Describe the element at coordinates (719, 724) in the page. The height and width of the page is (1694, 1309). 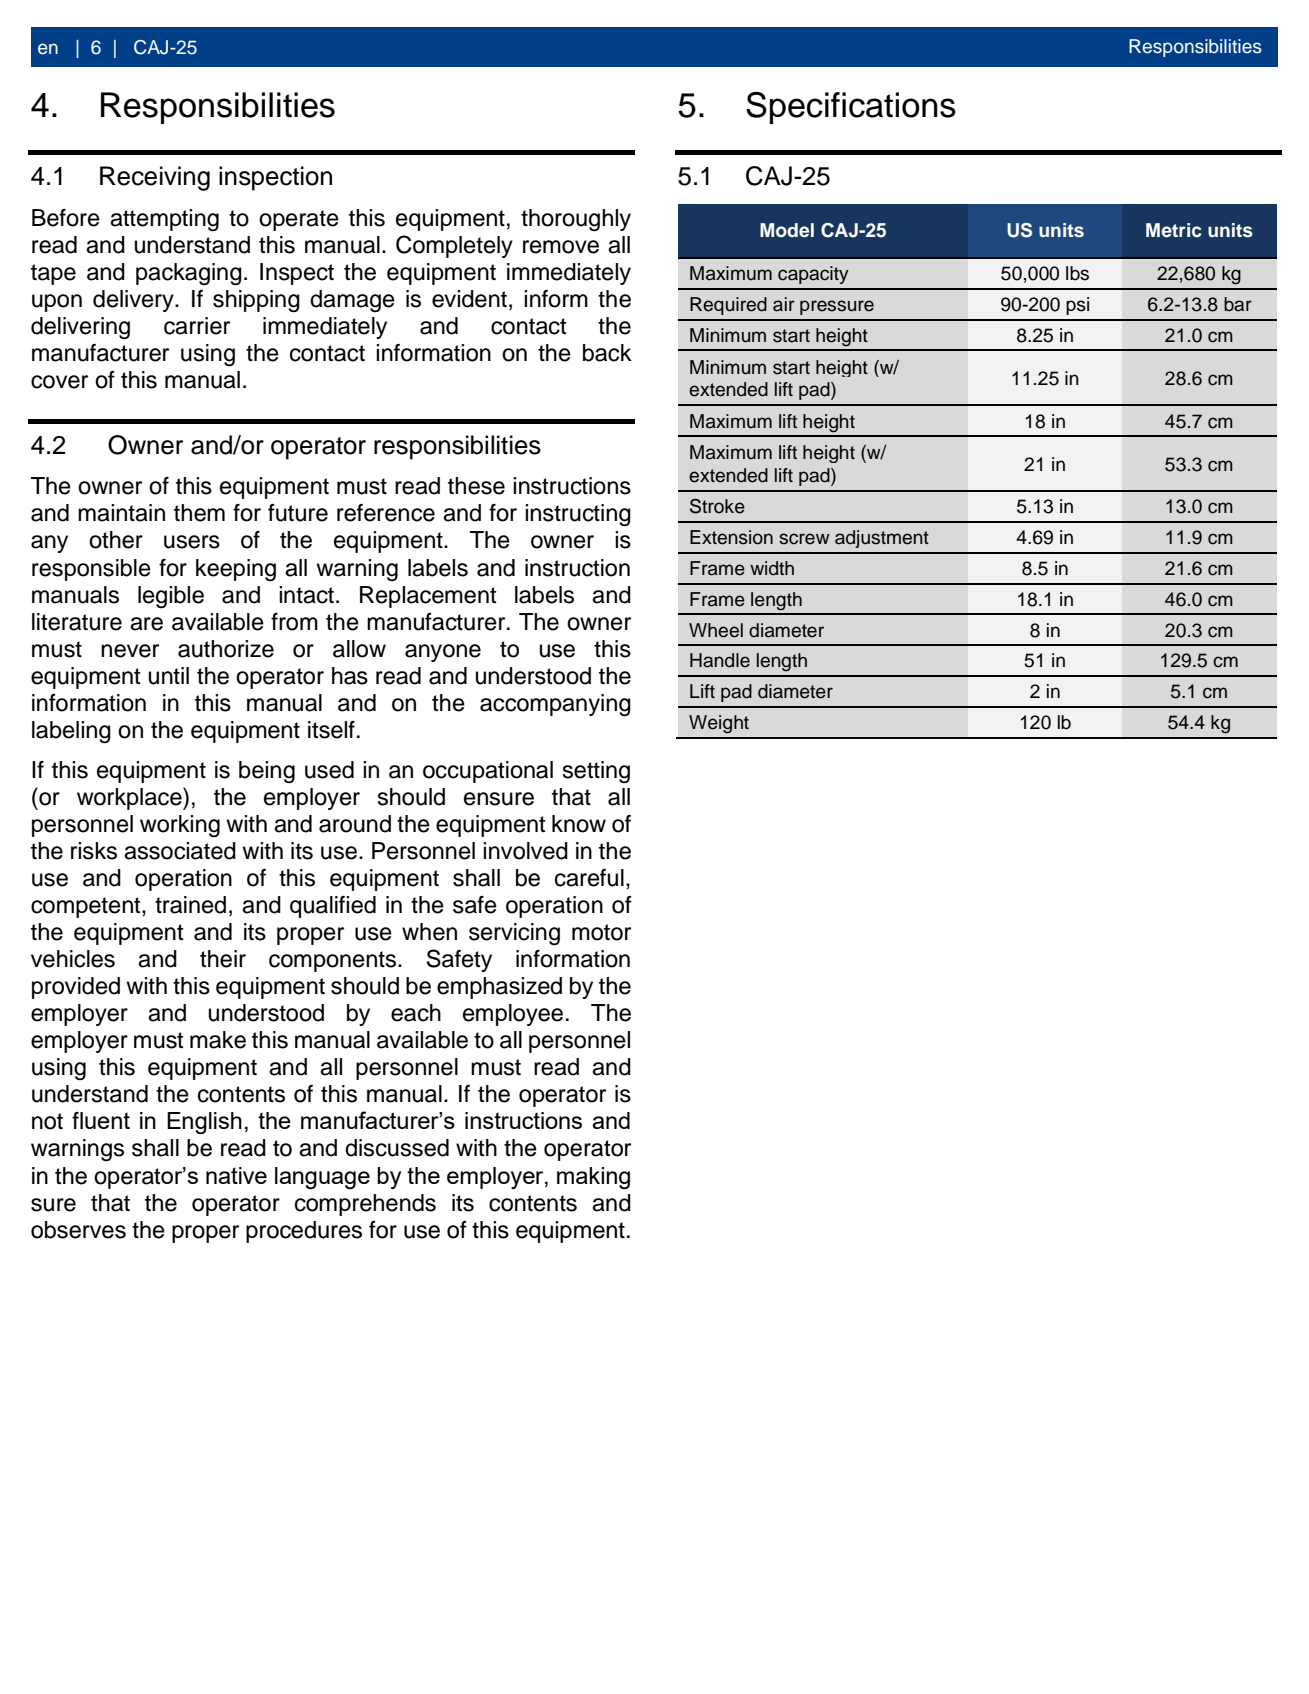
I see `Weight` at that location.
